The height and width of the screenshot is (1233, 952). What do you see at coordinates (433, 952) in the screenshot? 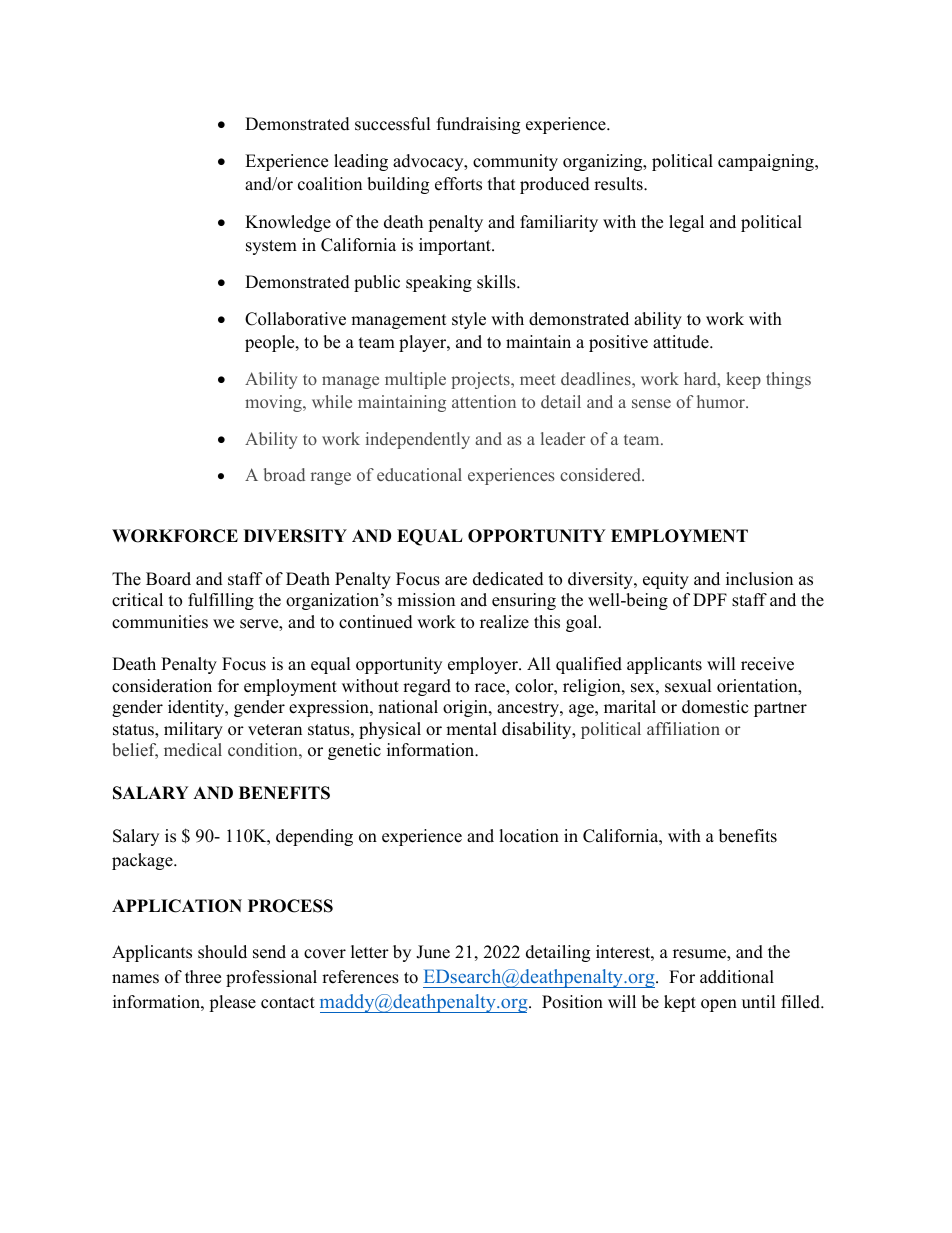
I see `June` at bounding box center [433, 952].
